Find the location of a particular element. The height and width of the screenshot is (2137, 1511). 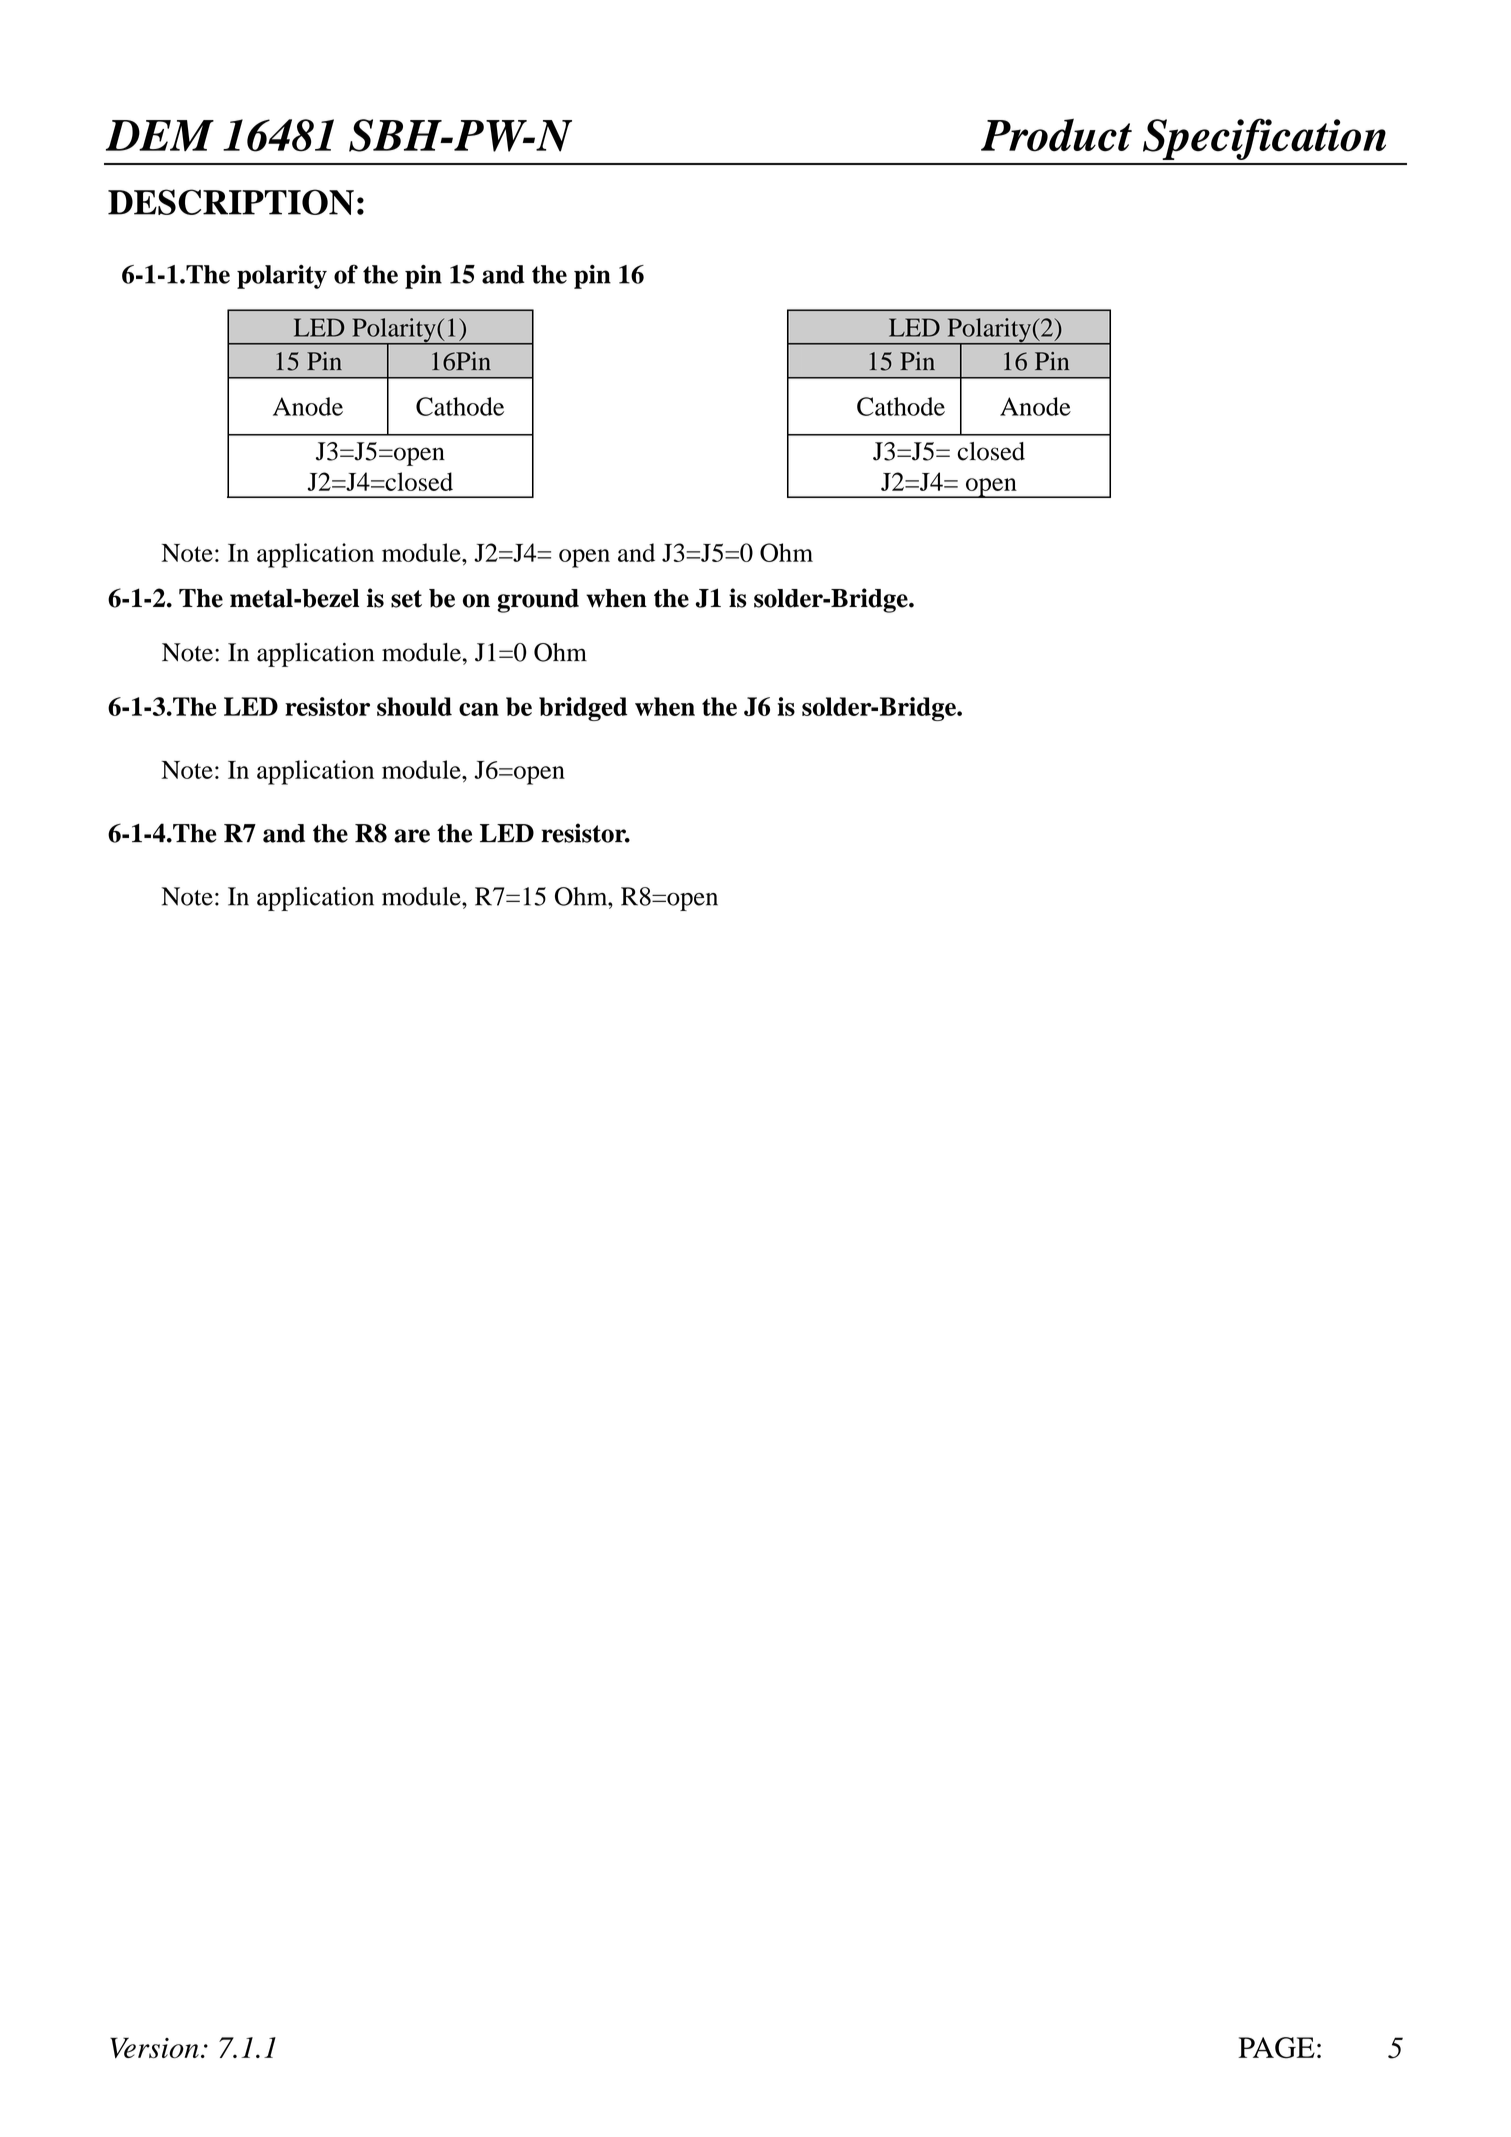

can is located at coordinates (479, 709).
